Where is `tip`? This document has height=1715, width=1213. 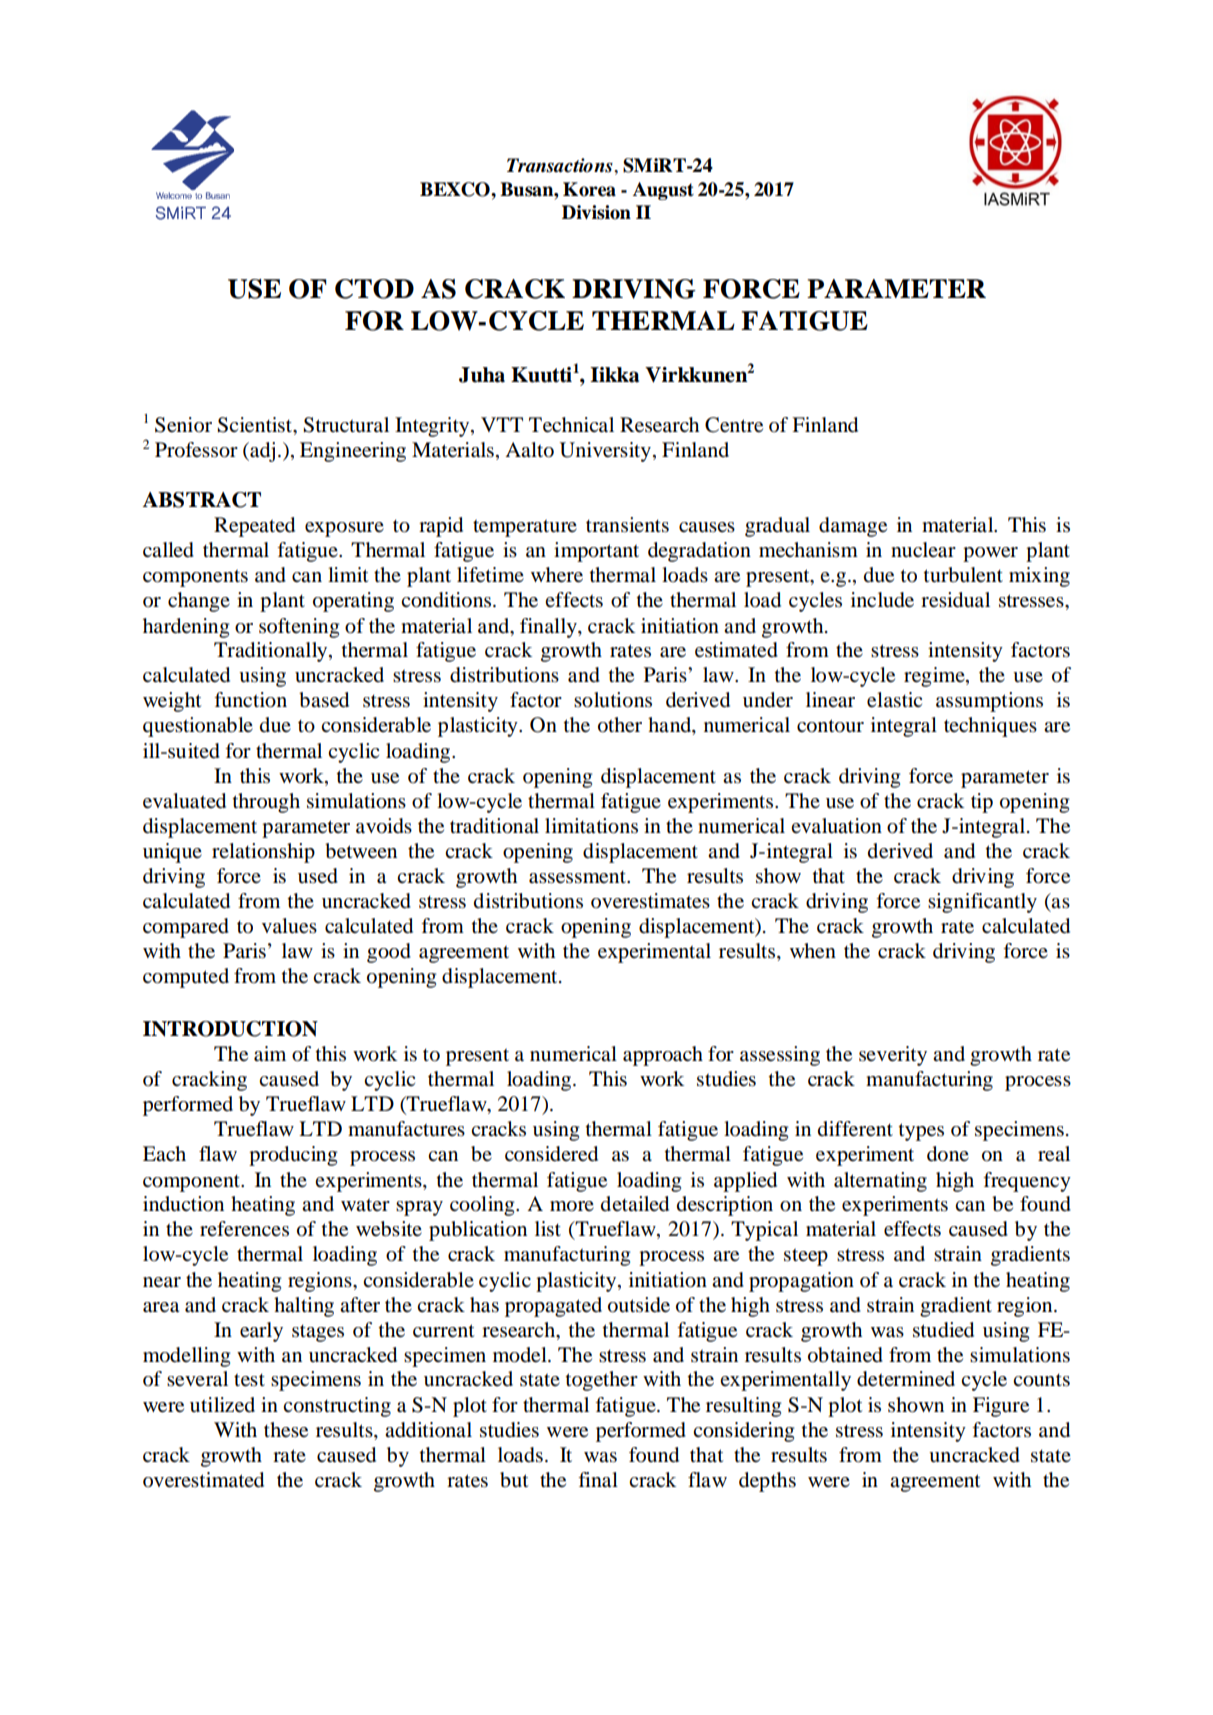 tip is located at coordinates (982, 803).
